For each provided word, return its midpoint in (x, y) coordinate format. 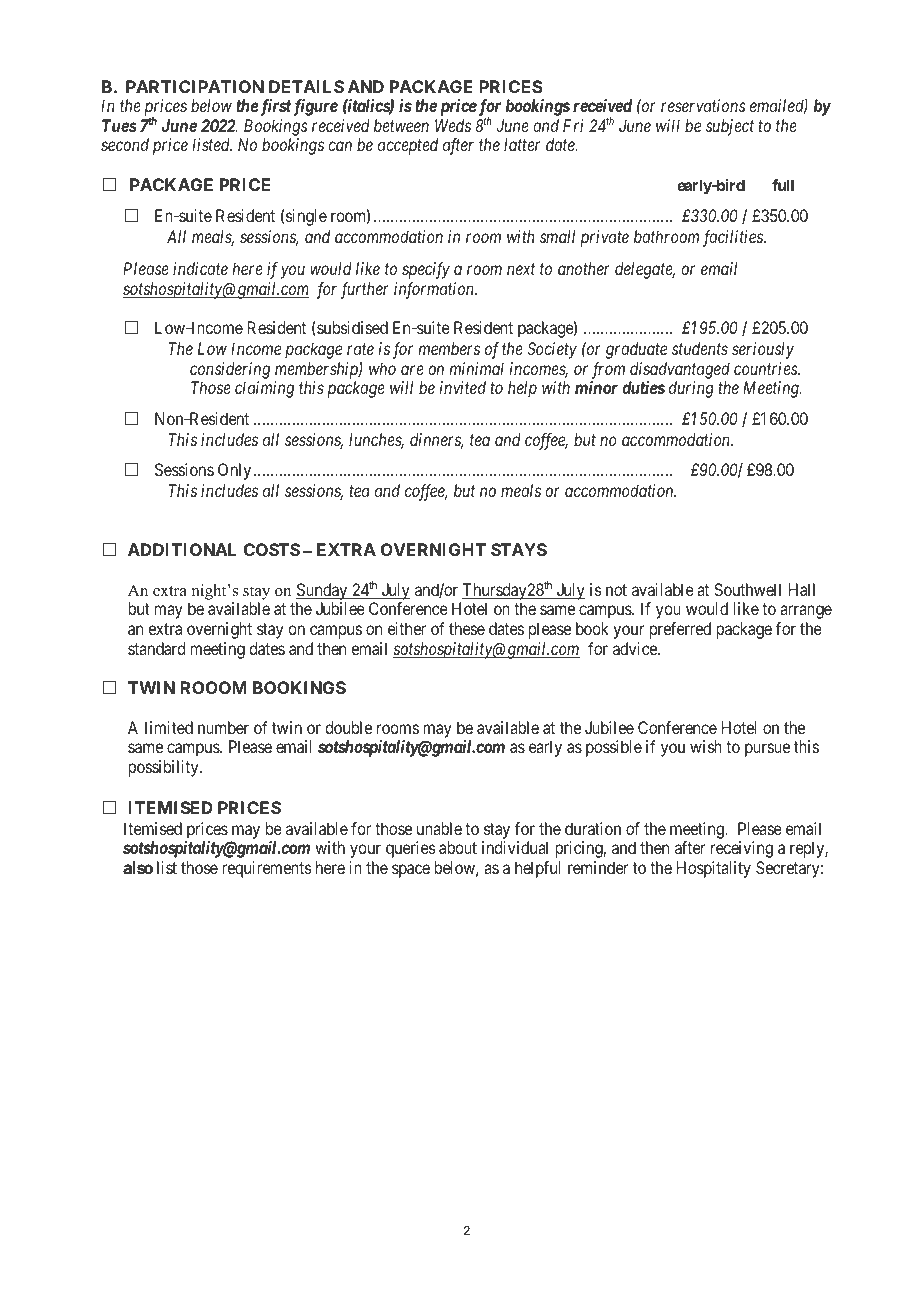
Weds (453, 125)
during (691, 389)
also (138, 867)
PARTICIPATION (195, 86)
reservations (703, 105)
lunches (376, 441)
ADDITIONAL (182, 549)
